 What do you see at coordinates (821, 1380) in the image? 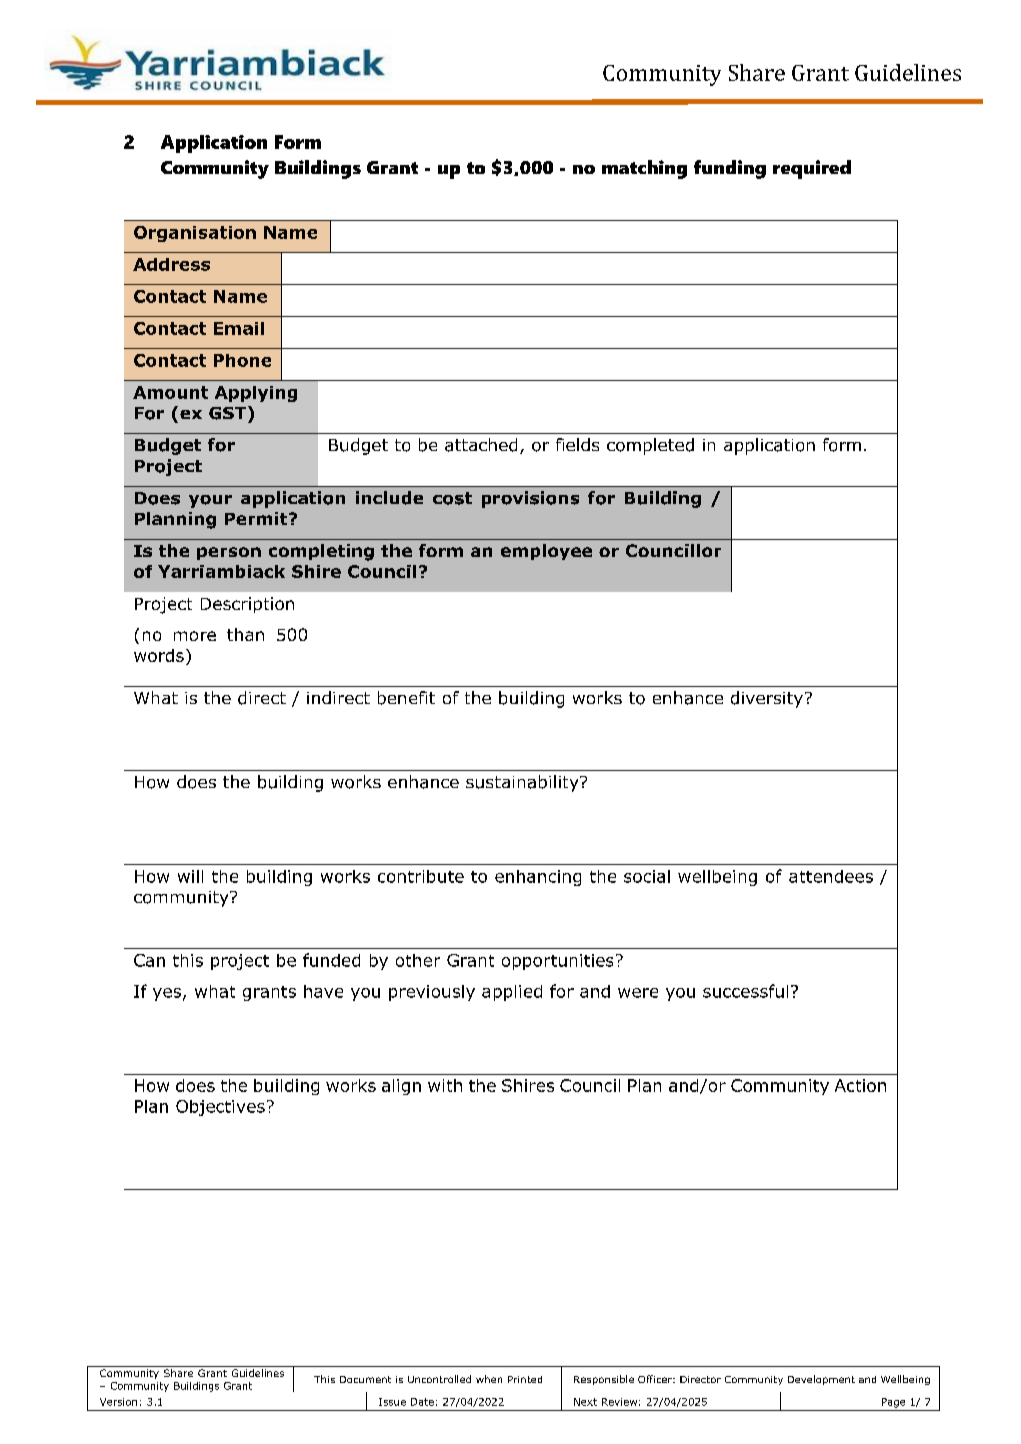
I see `Development` at bounding box center [821, 1380].
